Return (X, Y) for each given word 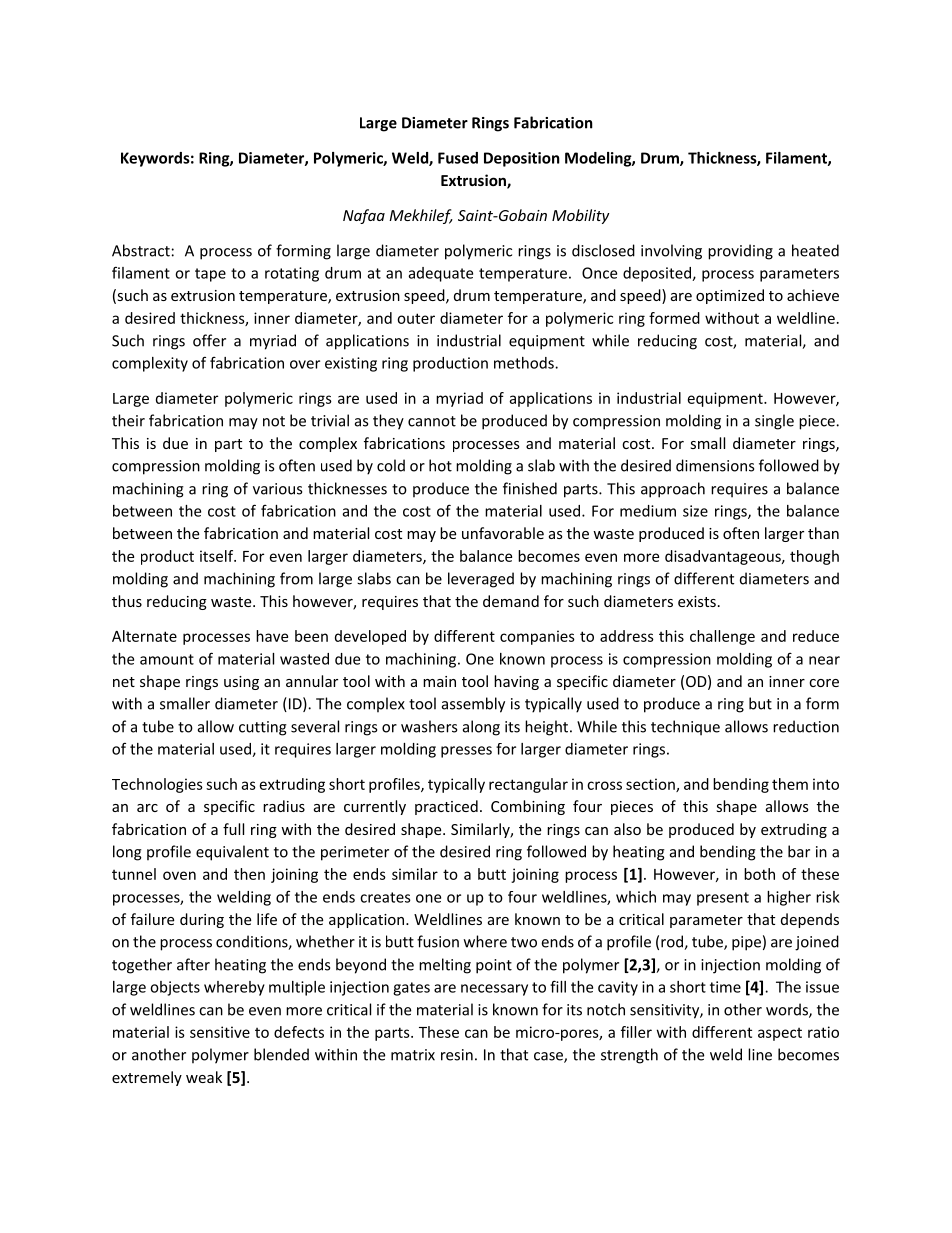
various (277, 489)
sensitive (220, 1032)
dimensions (715, 465)
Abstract (141, 250)
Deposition (522, 159)
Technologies (157, 785)
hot (440, 465)
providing (740, 252)
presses (466, 752)
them (790, 784)
